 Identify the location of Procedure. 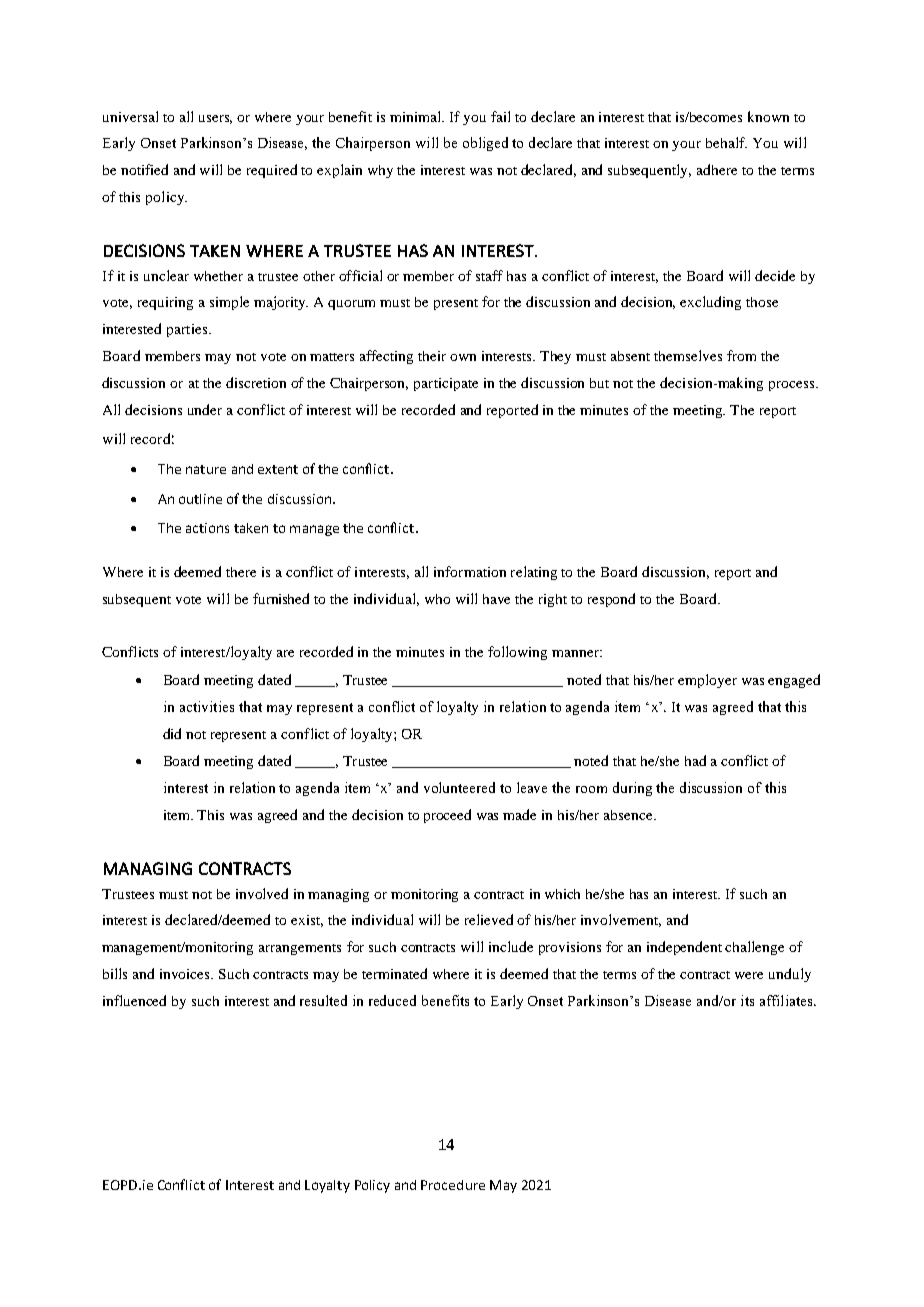
(453, 1185).
